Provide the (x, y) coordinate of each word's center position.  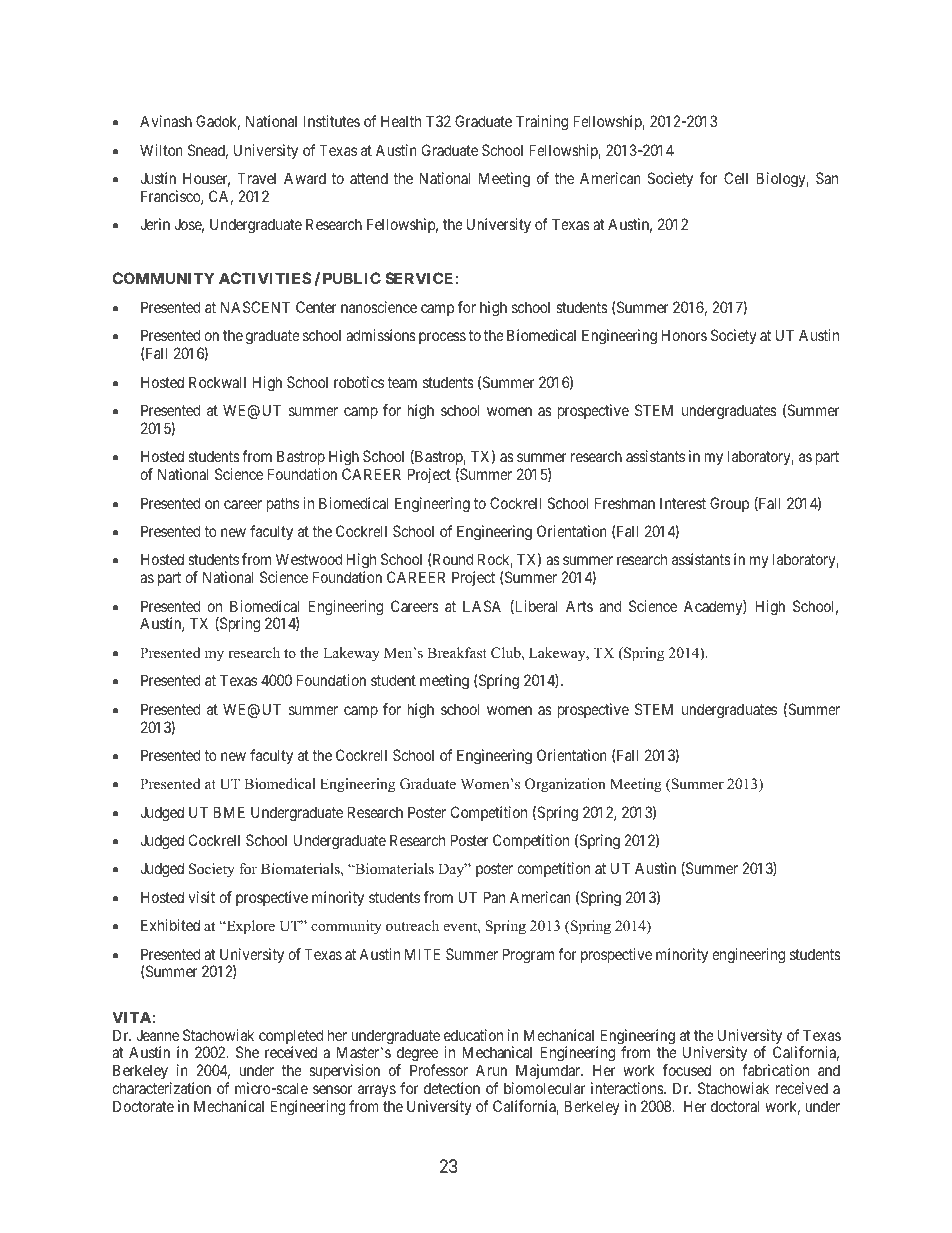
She (247, 1052)
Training (542, 123)
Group (729, 504)
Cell (736, 178)
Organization (565, 785)
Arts (579, 606)
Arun (491, 1070)
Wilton (161, 150)
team (402, 382)
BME (229, 812)
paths (283, 504)
